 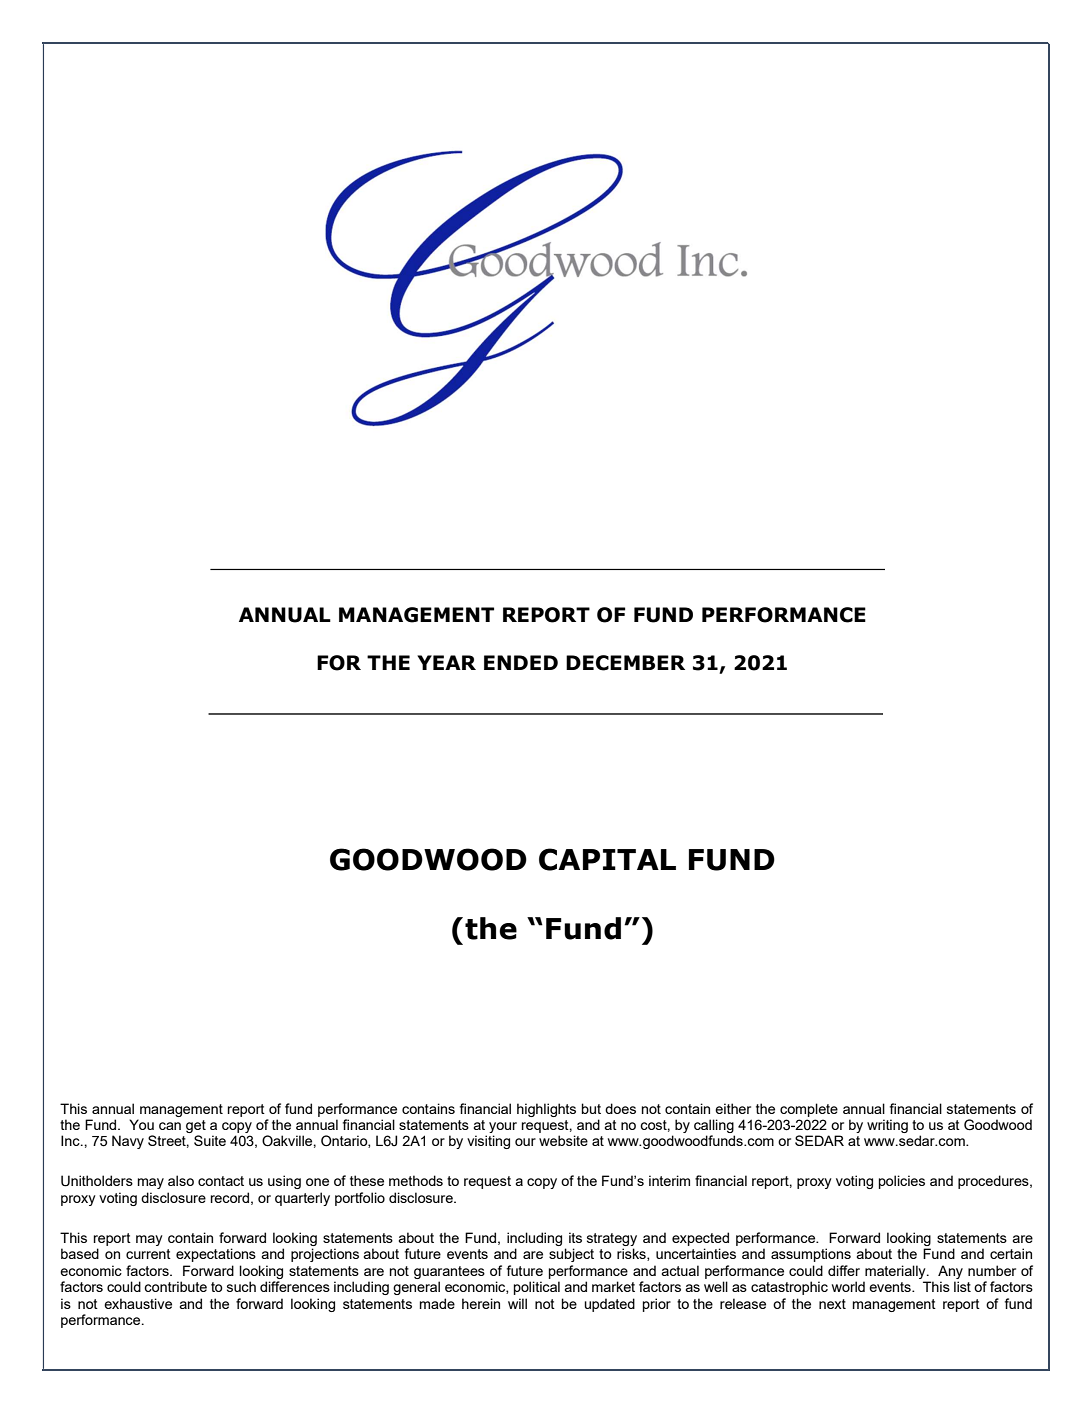 What do you see at coordinates (537, 1288) in the screenshot?
I see `political` at bounding box center [537, 1288].
